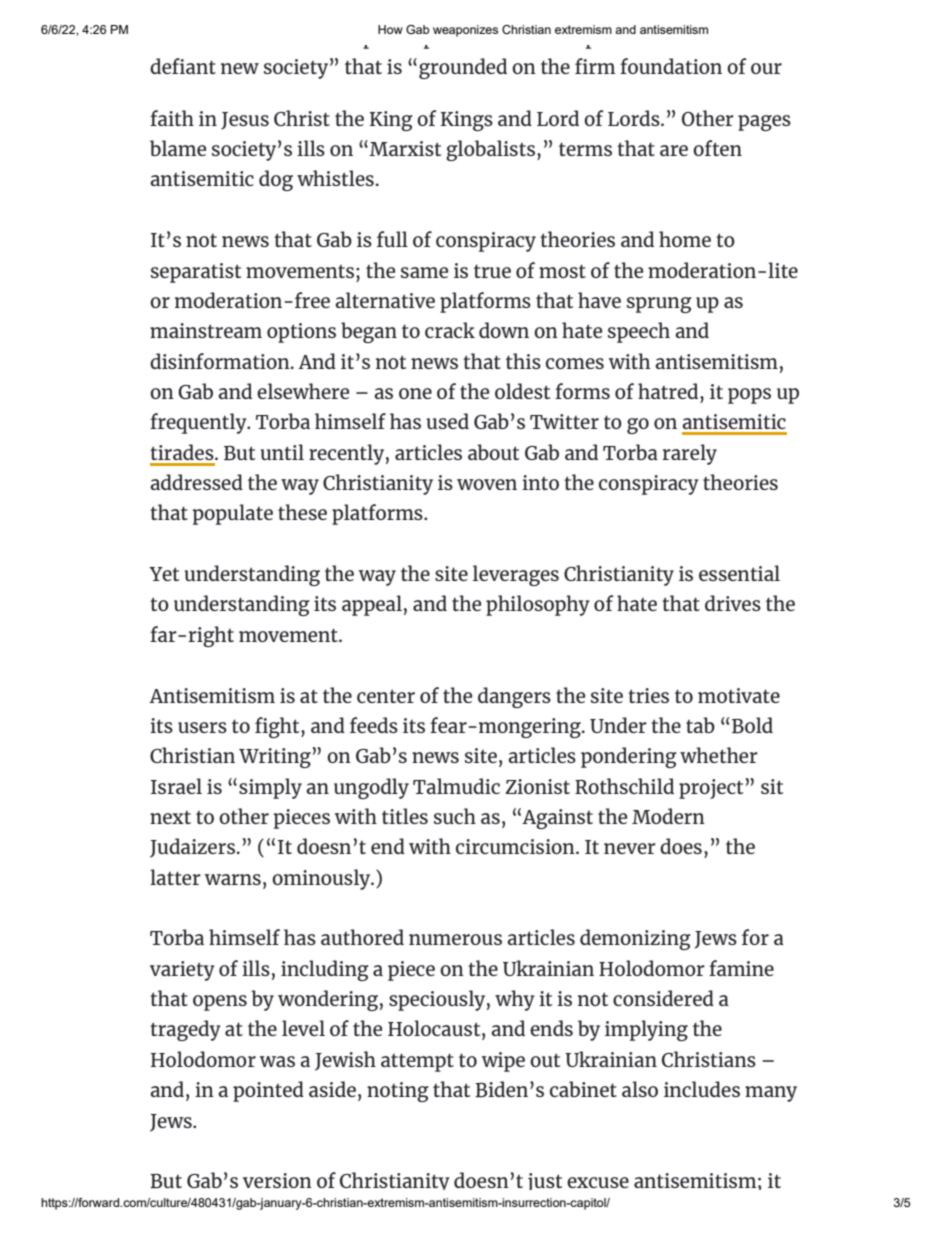 The height and width of the screenshot is (1233, 952). Describe the element at coordinates (741, 968) in the screenshot. I see `famine` at that location.
